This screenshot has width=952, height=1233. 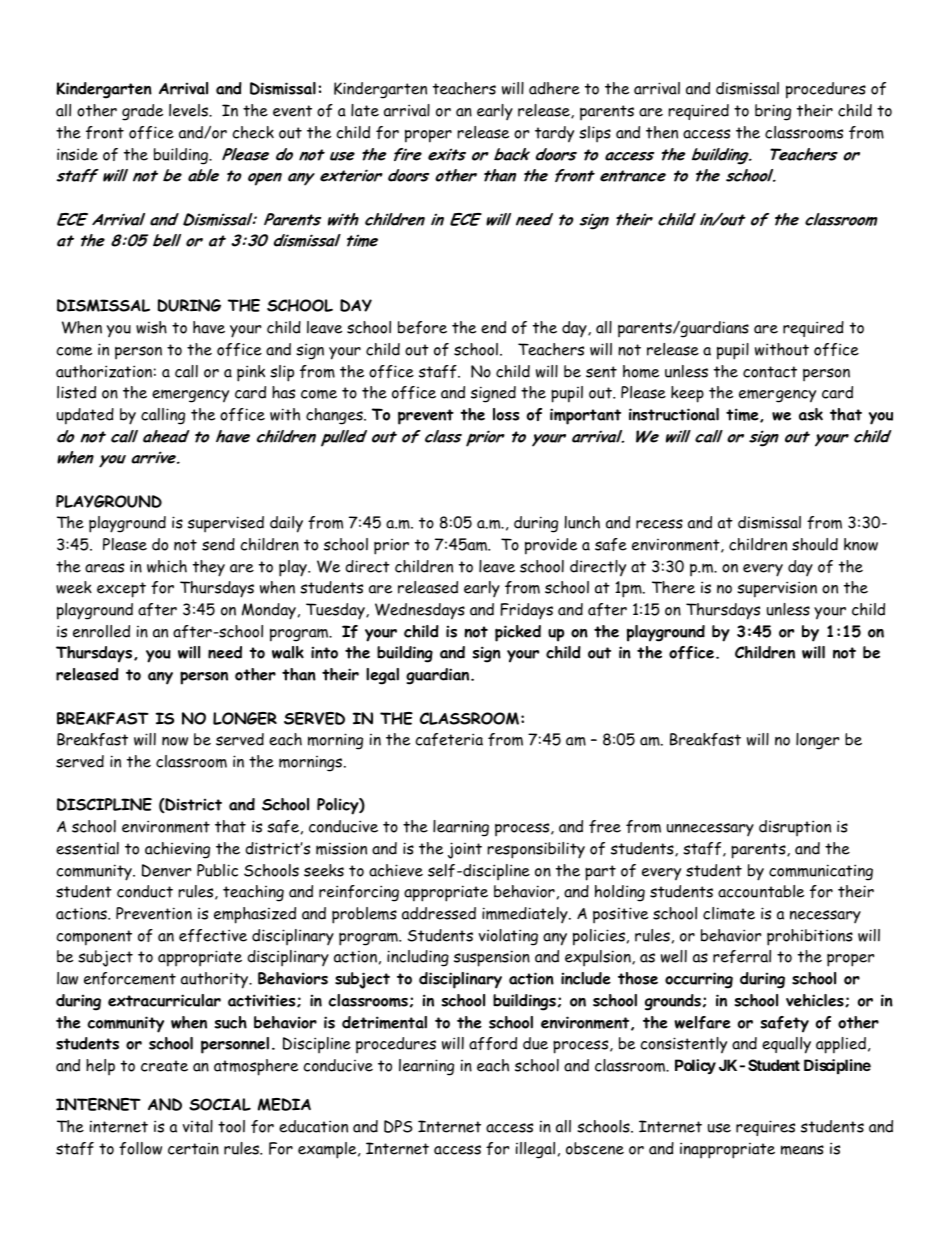 I want to click on bring, so click(x=773, y=112).
